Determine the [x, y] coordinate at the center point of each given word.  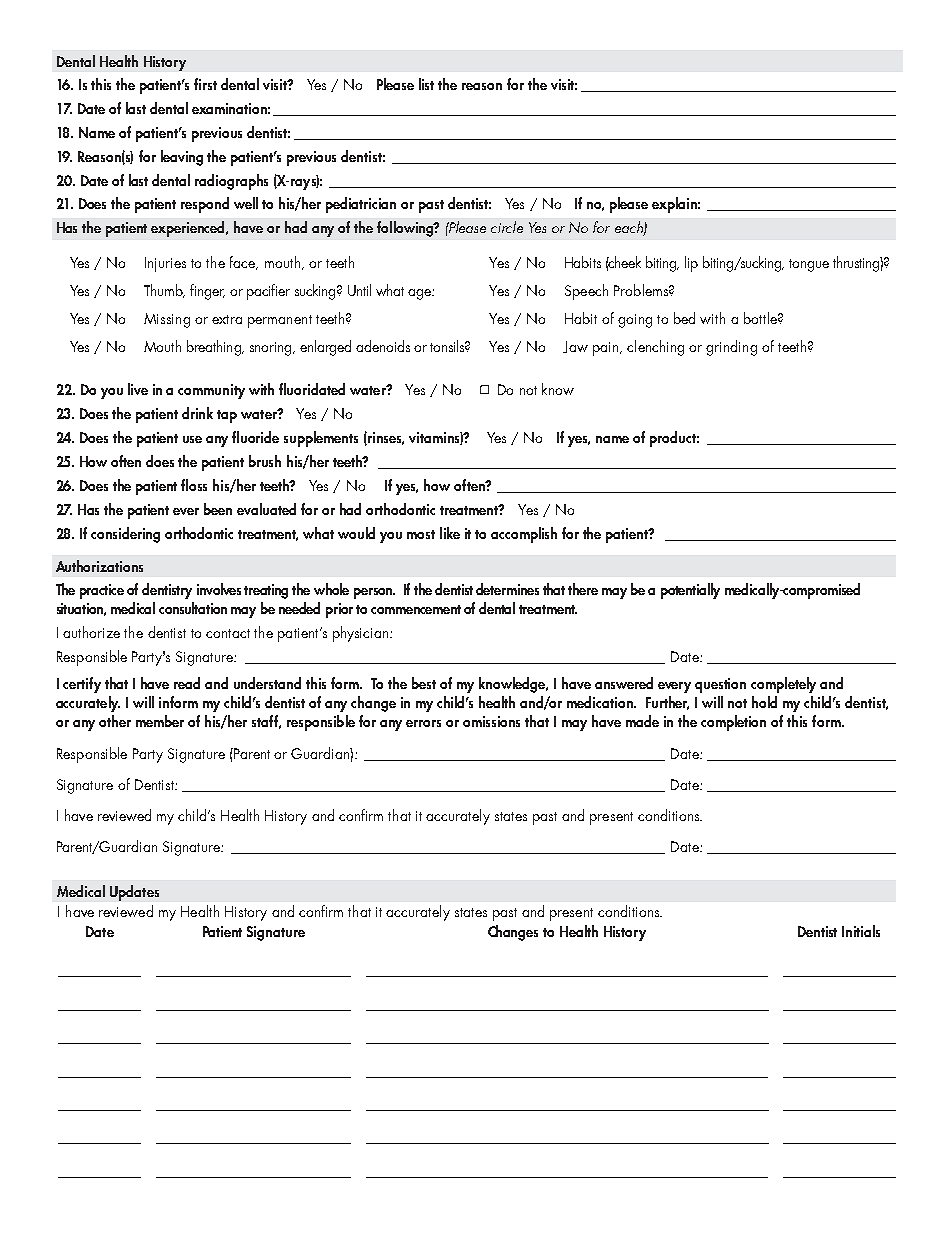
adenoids [383, 346]
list [426, 84]
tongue [809, 265]
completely [783, 685]
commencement [416, 609]
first [205, 84]
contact [228, 633]
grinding [731, 348]
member [160, 721]
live [138, 389]
